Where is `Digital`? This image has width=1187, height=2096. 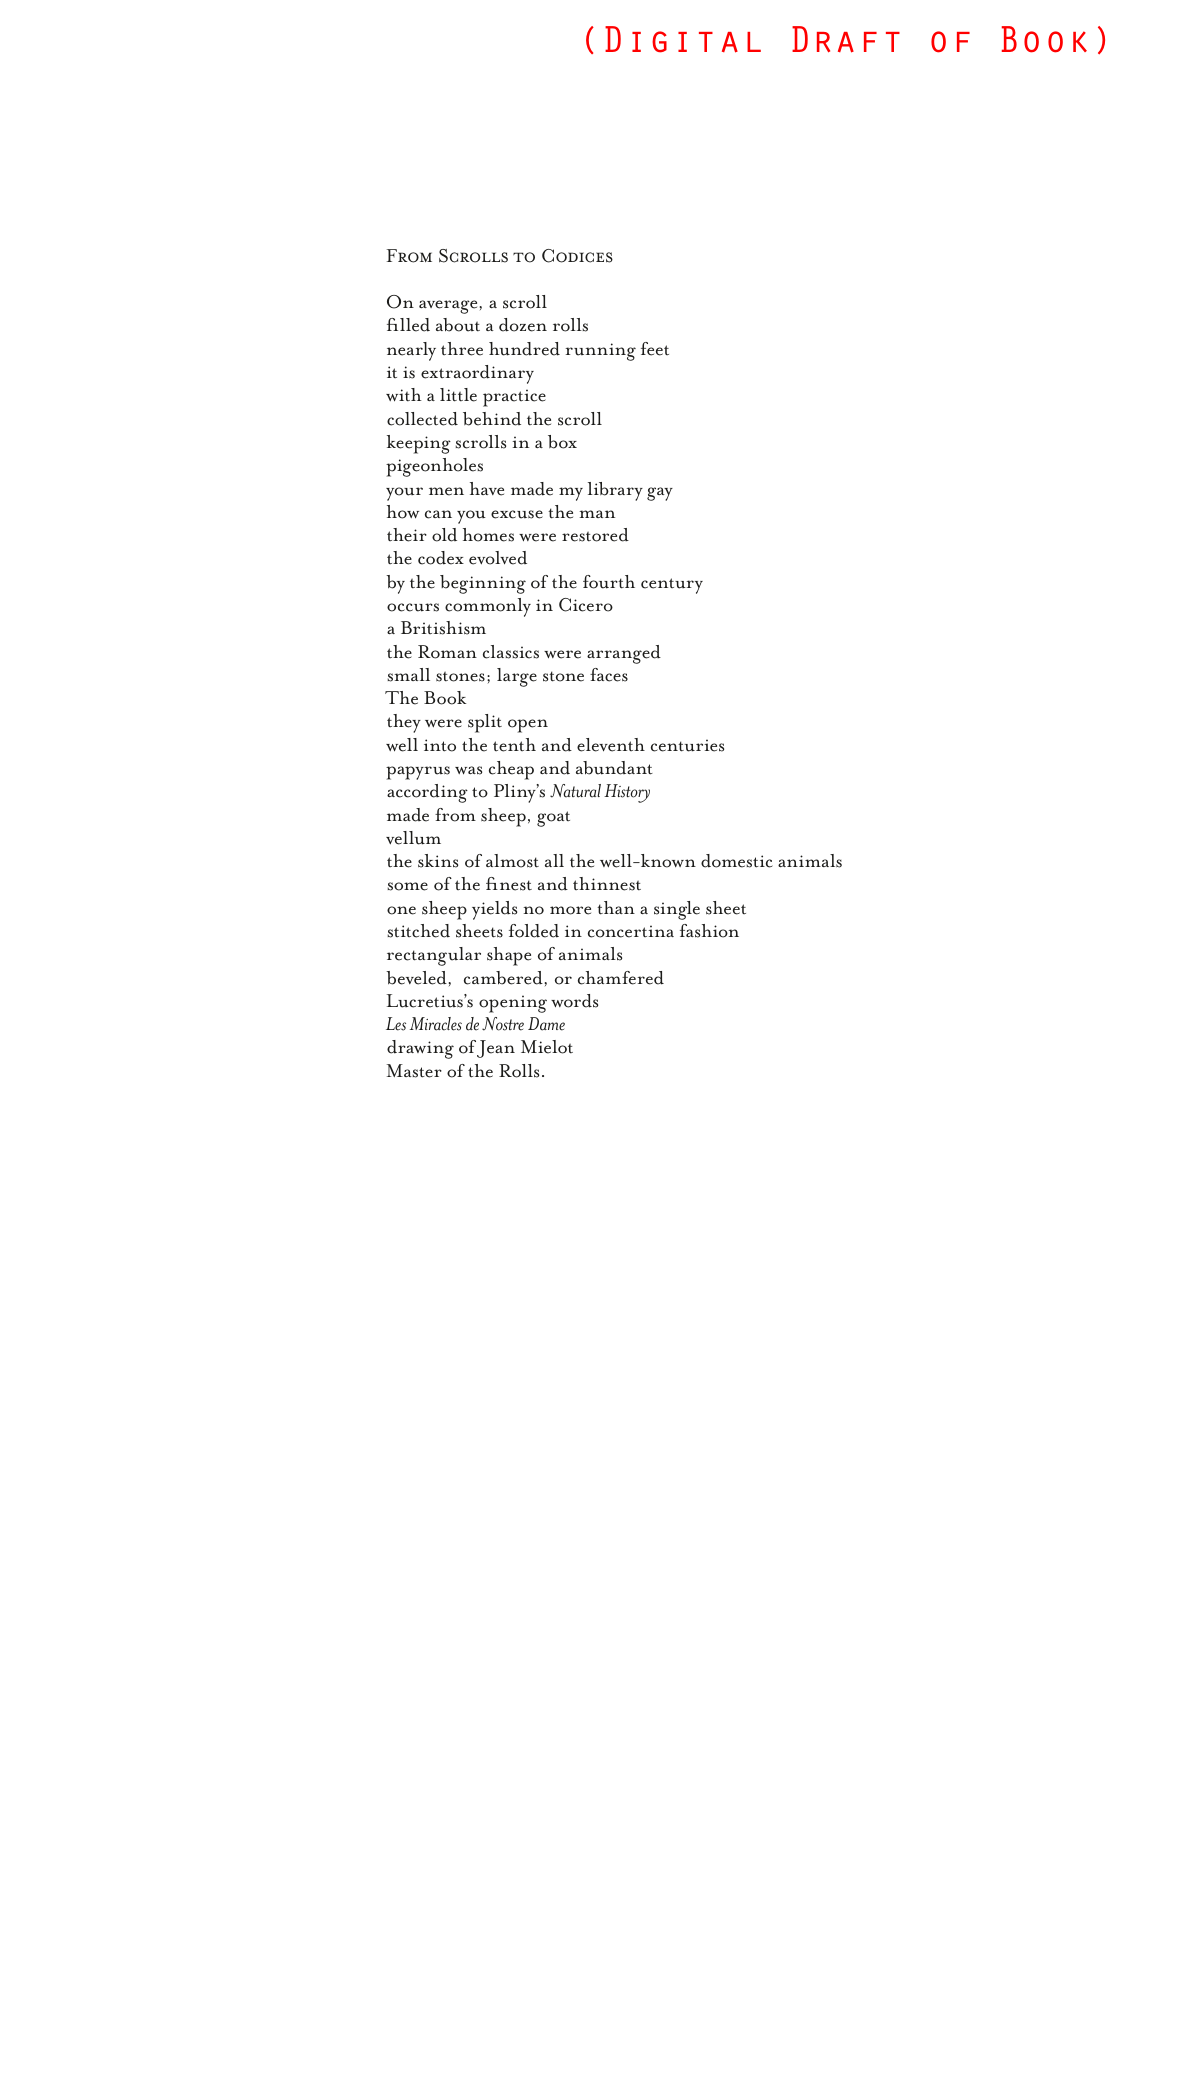
Digital is located at coordinates (683, 39).
